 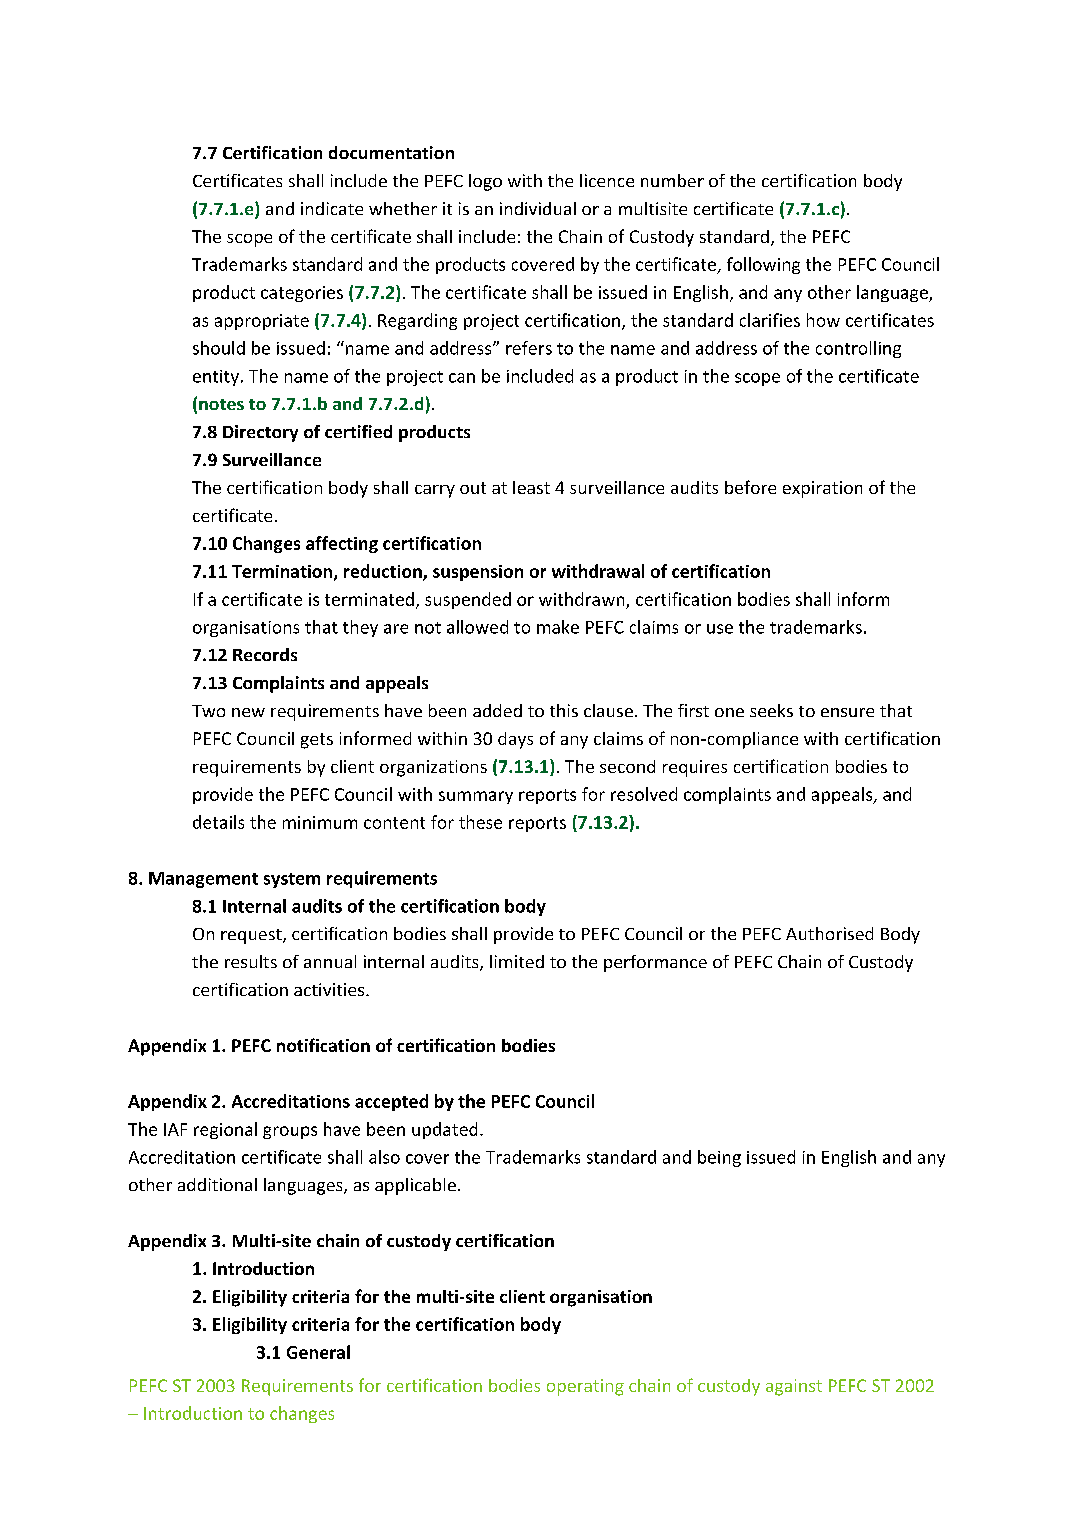 What do you see at coordinates (763, 265) in the page?
I see `following` at bounding box center [763, 265].
